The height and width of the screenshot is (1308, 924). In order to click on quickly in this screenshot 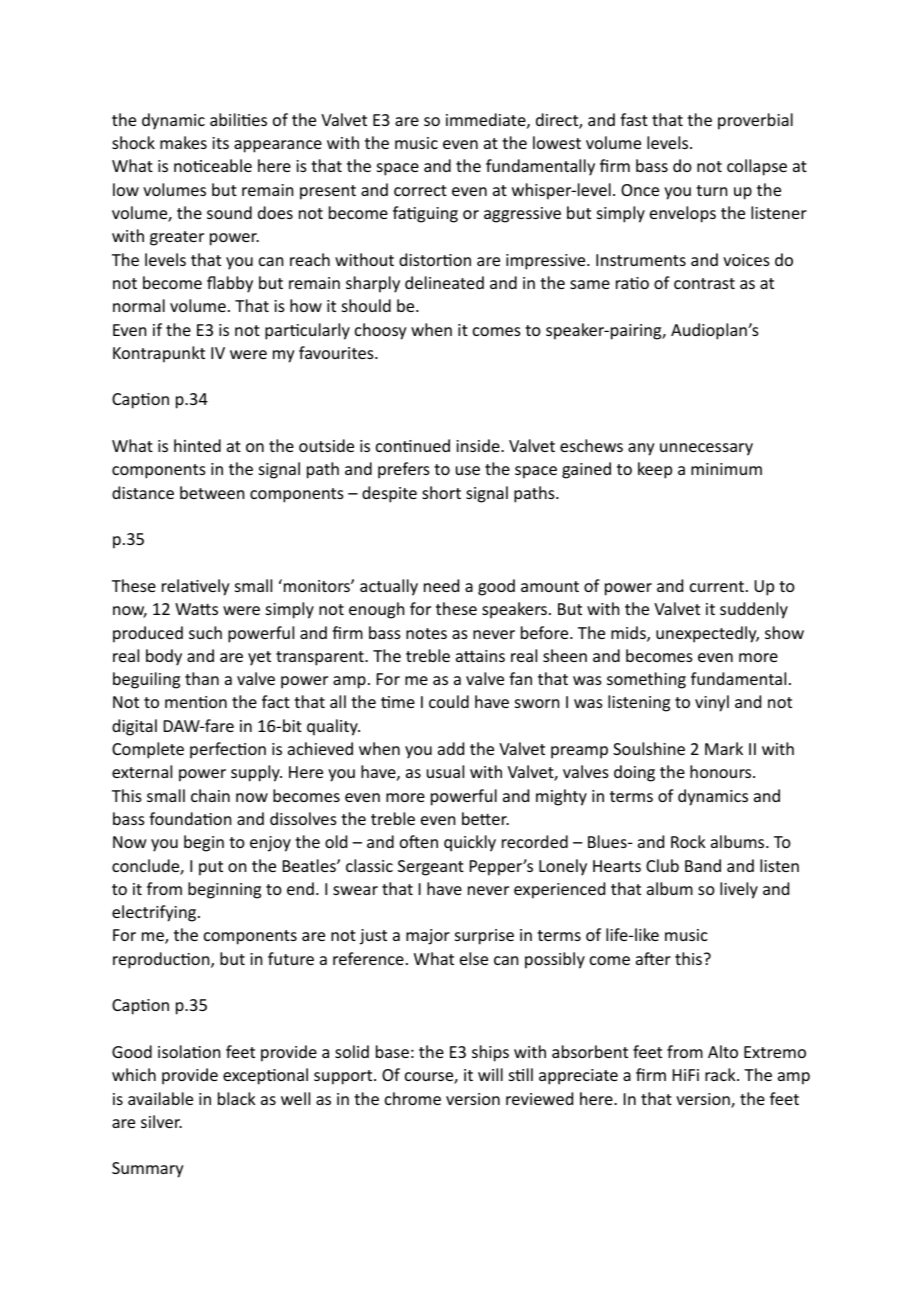, I will do `click(470, 843)`.
